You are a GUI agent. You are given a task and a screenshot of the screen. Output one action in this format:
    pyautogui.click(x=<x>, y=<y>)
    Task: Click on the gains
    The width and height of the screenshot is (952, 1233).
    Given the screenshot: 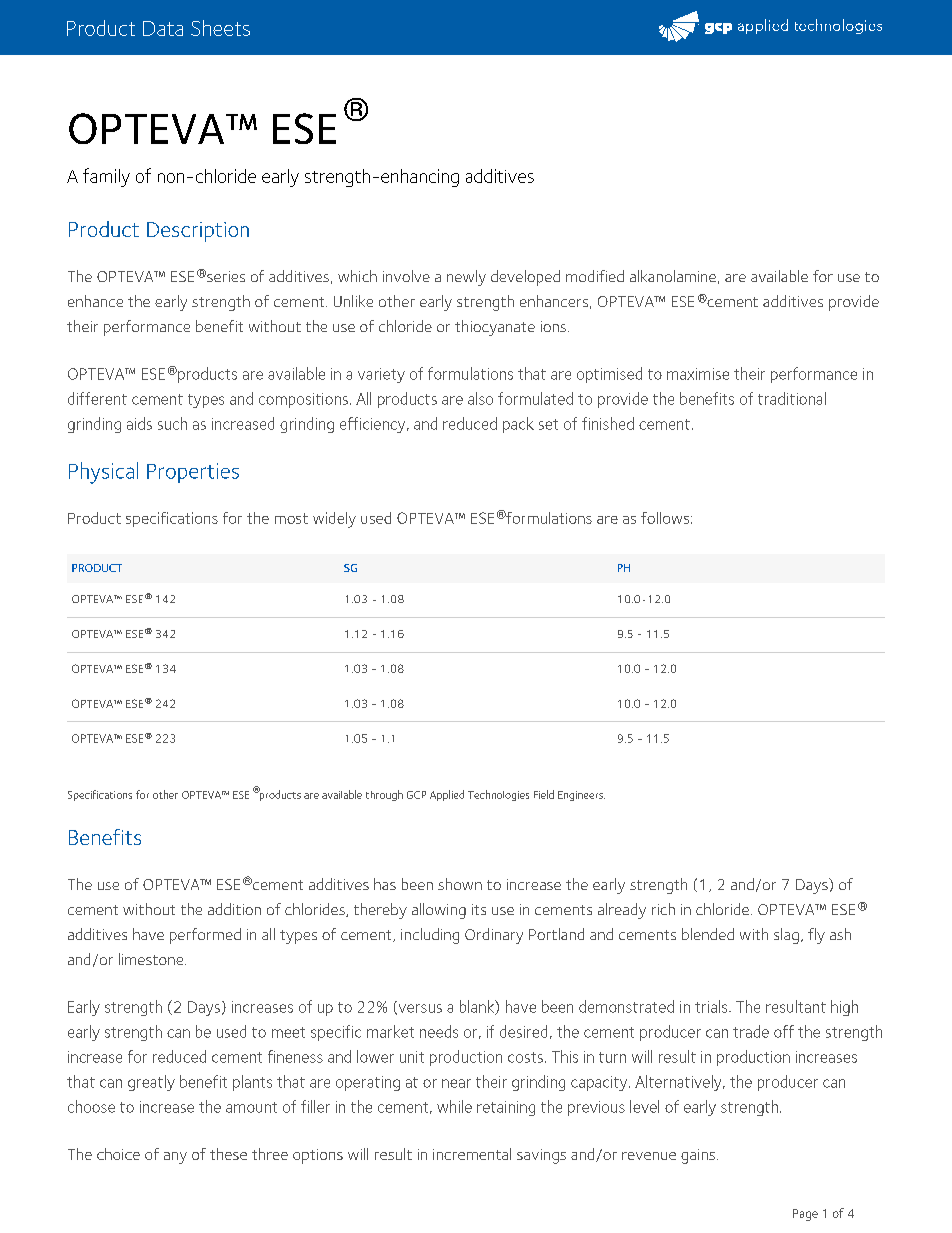 What is the action you would take?
    pyautogui.click(x=698, y=1156)
